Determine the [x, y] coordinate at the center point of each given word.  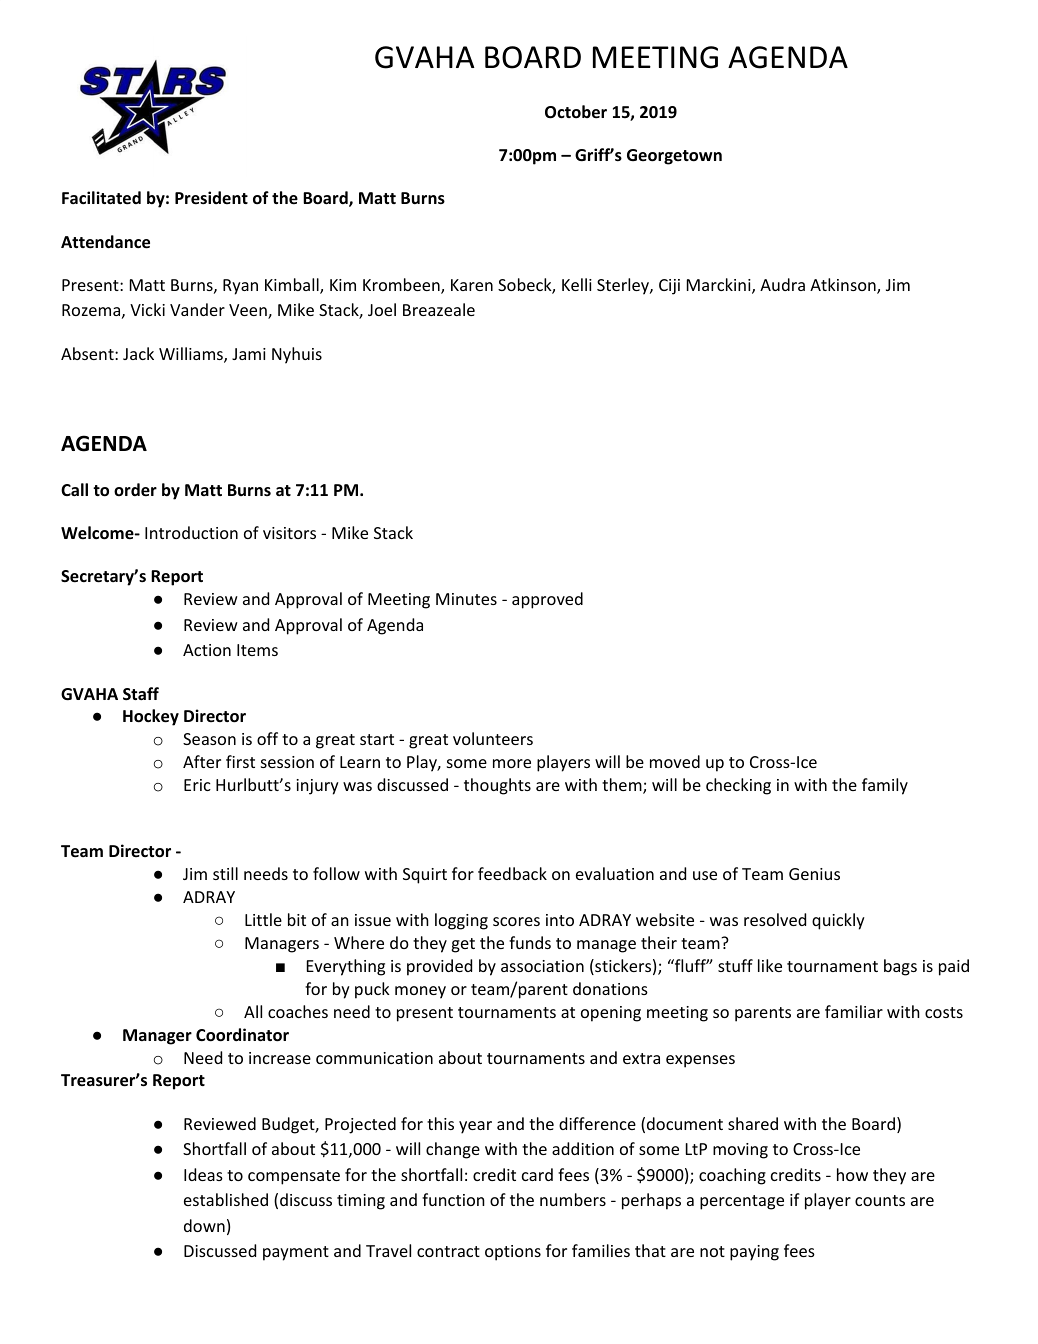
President [211, 198]
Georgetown [674, 157]
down [204, 1225]
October [576, 112]
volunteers [493, 738]
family [885, 786]
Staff [141, 693]
